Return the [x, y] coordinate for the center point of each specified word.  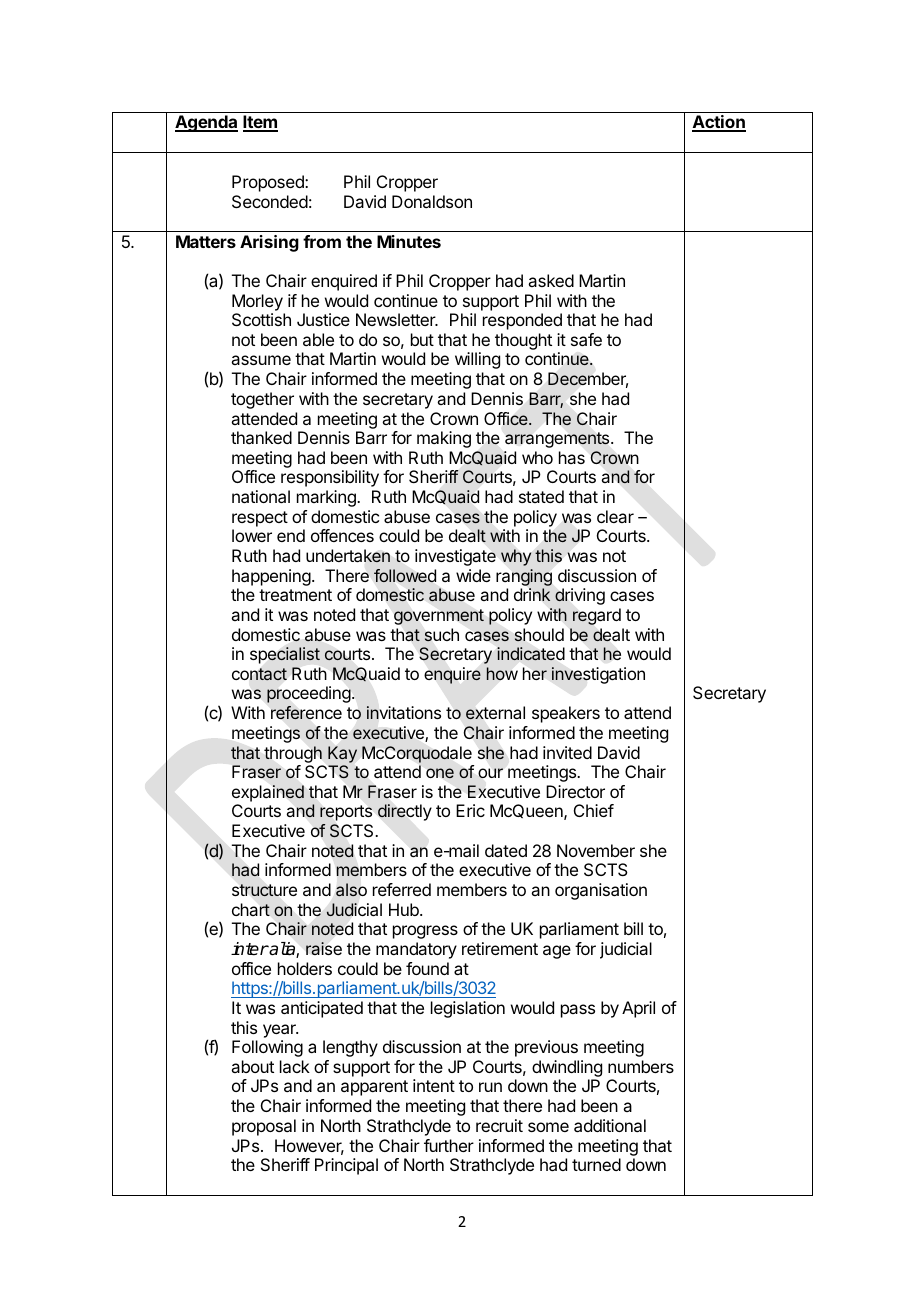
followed [405, 575]
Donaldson [432, 201]
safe [586, 339]
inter [250, 949]
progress [425, 932]
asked [551, 280]
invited [567, 752]
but [422, 339]
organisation [601, 891]
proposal [264, 1127]
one [440, 773]
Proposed [269, 183]
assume [261, 360]
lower [252, 535]
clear [615, 516]
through [293, 754]
